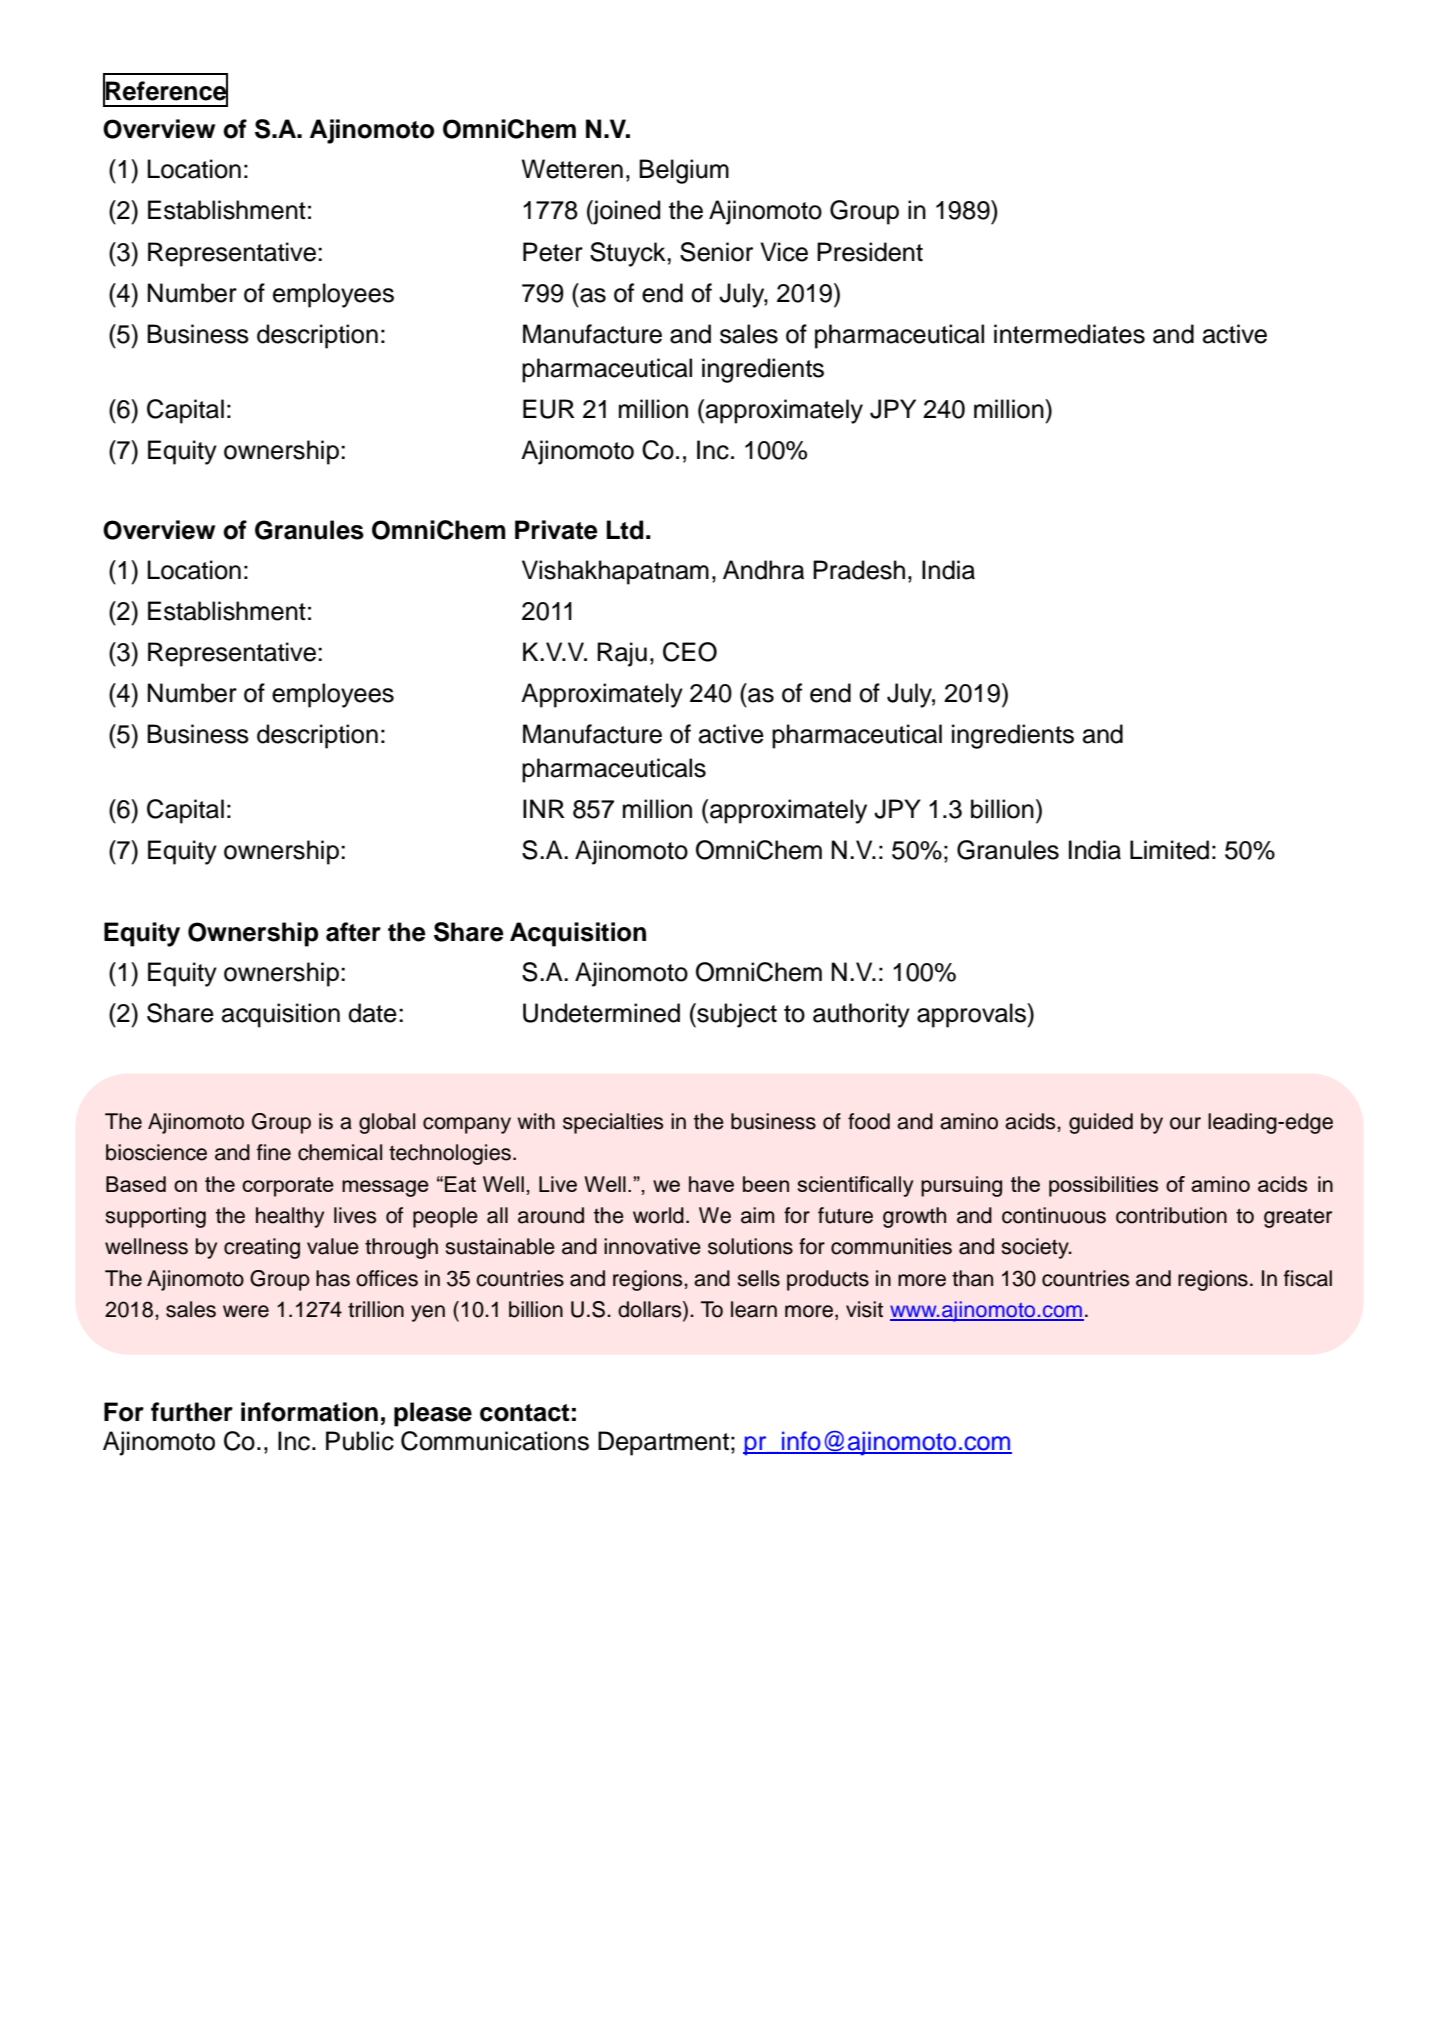 The height and width of the document is (2036, 1439). Describe the element at coordinates (192, 1412) in the document. I see `further` at that location.
